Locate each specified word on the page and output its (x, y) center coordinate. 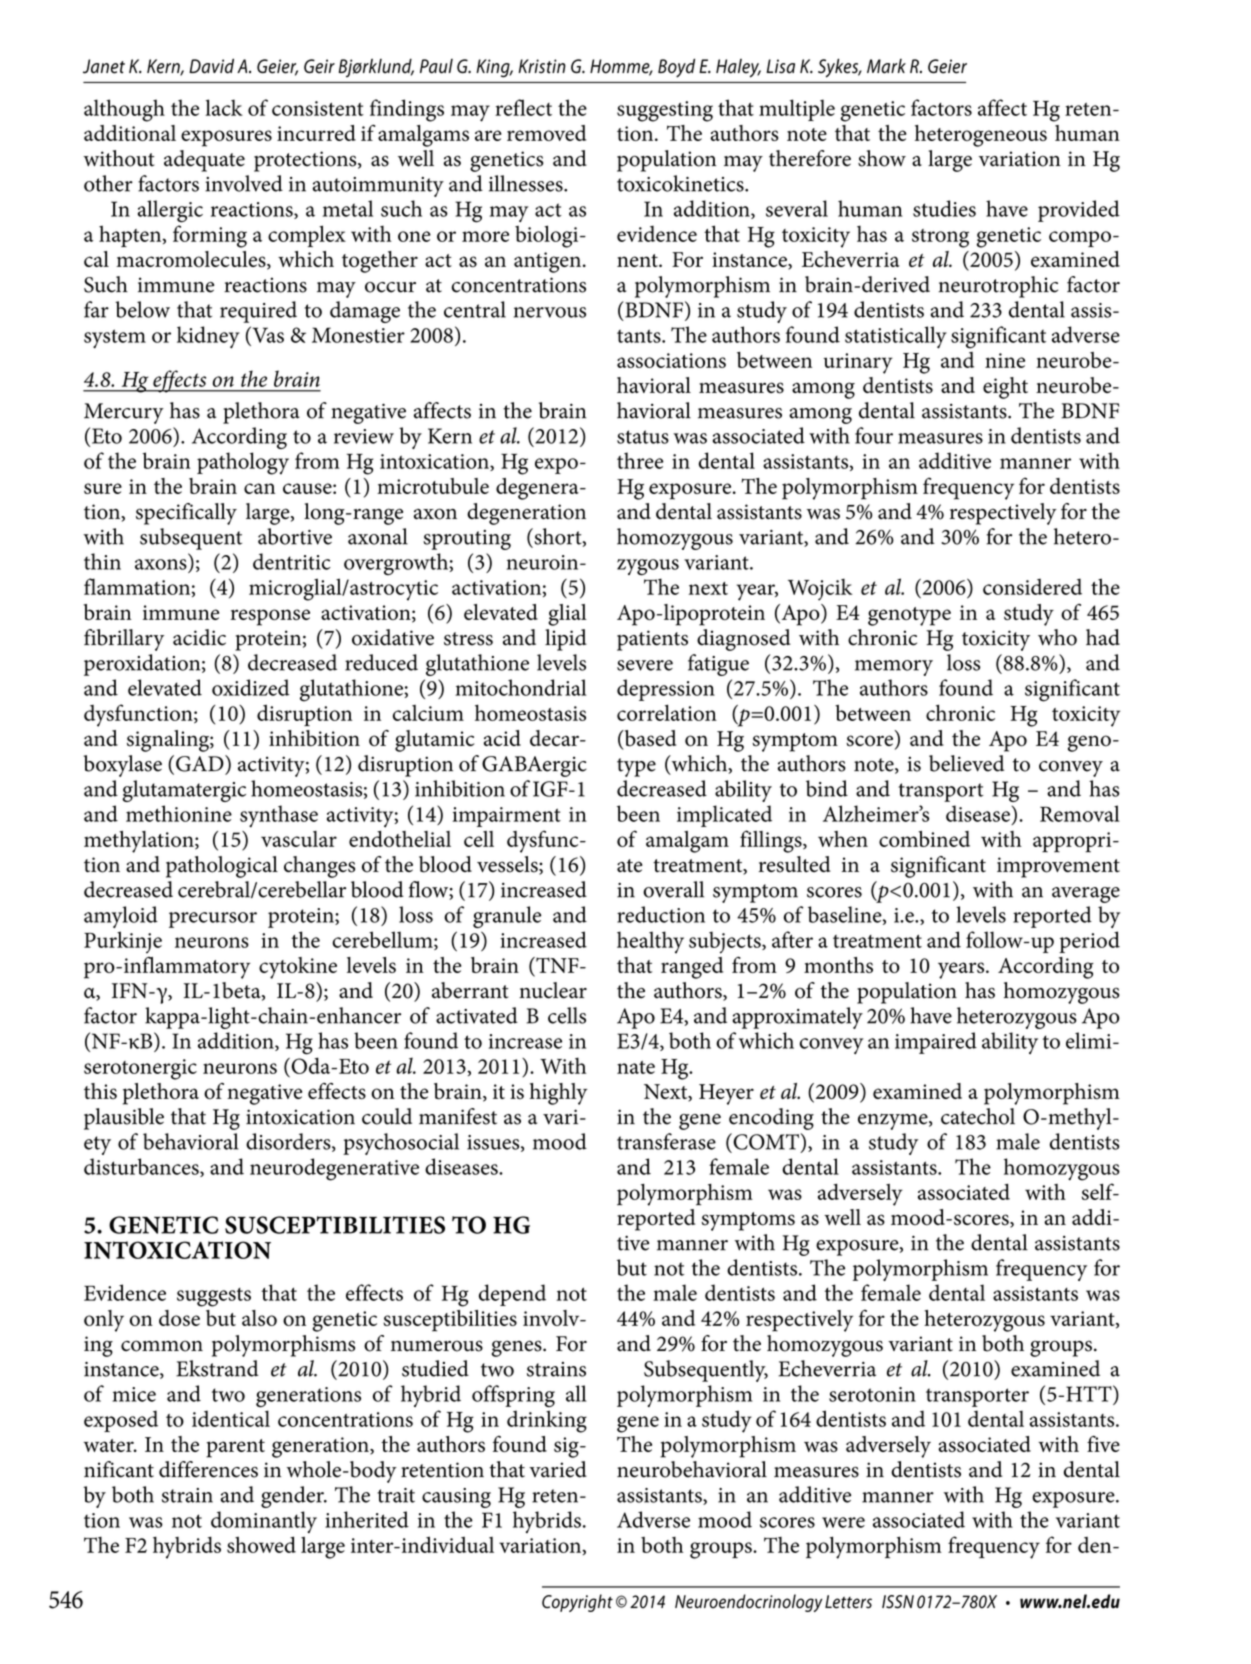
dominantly (264, 1522)
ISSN (898, 1602)
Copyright (577, 1603)
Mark (886, 66)
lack (224, 107)
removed (546, 133)
